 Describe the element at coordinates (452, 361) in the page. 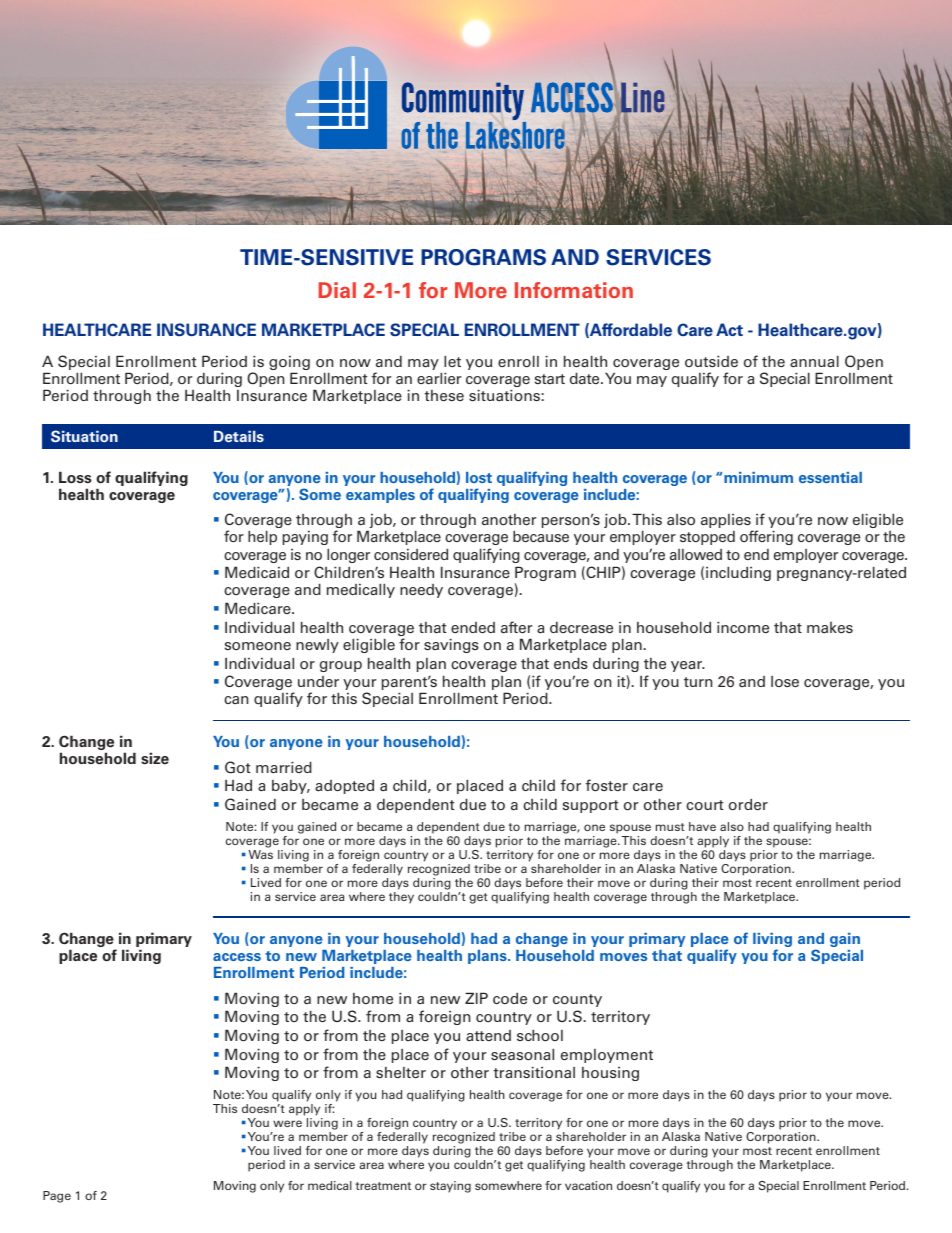

I see `let` at that location.
